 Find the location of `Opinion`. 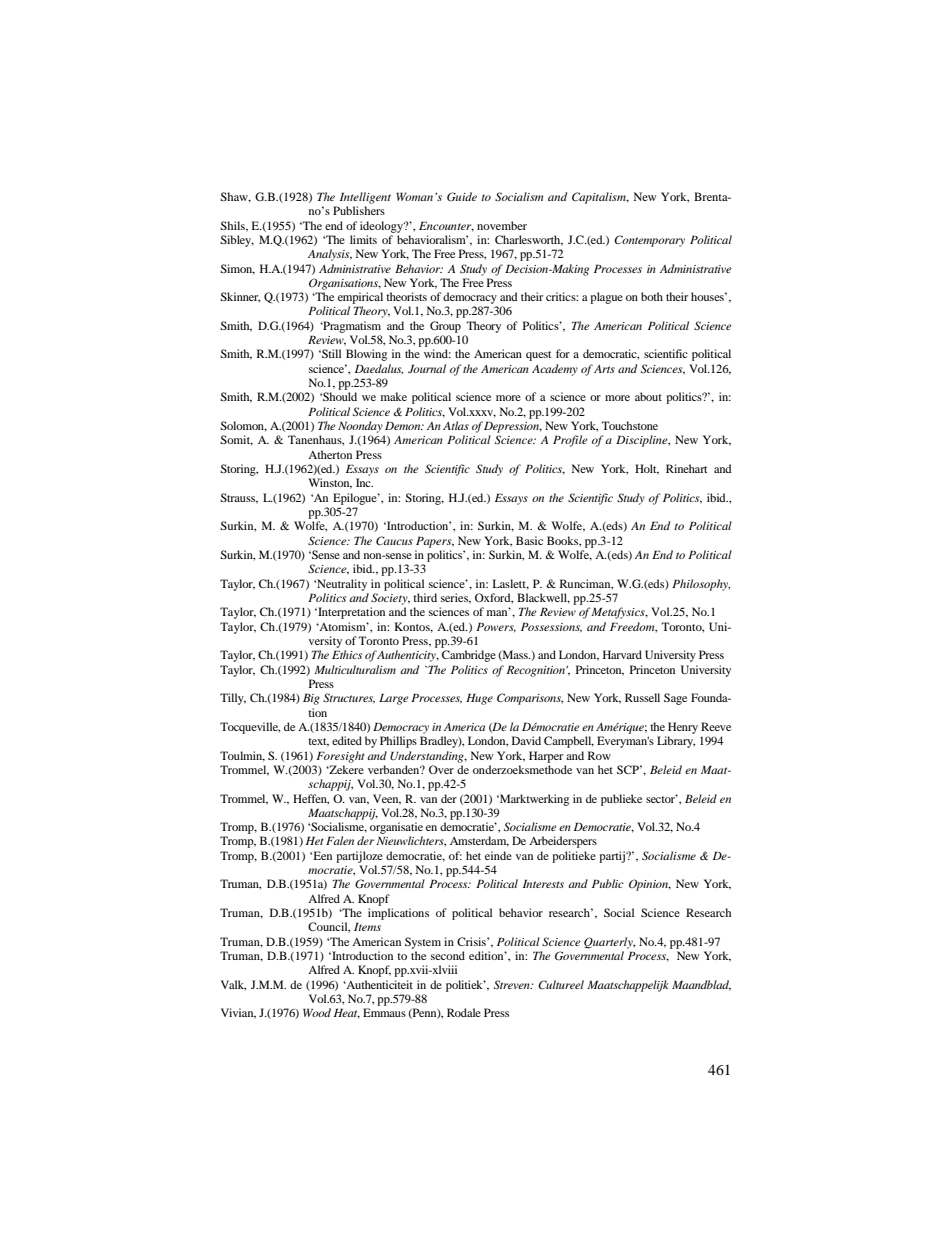

Opinion is located at coordinates (650, 885).
